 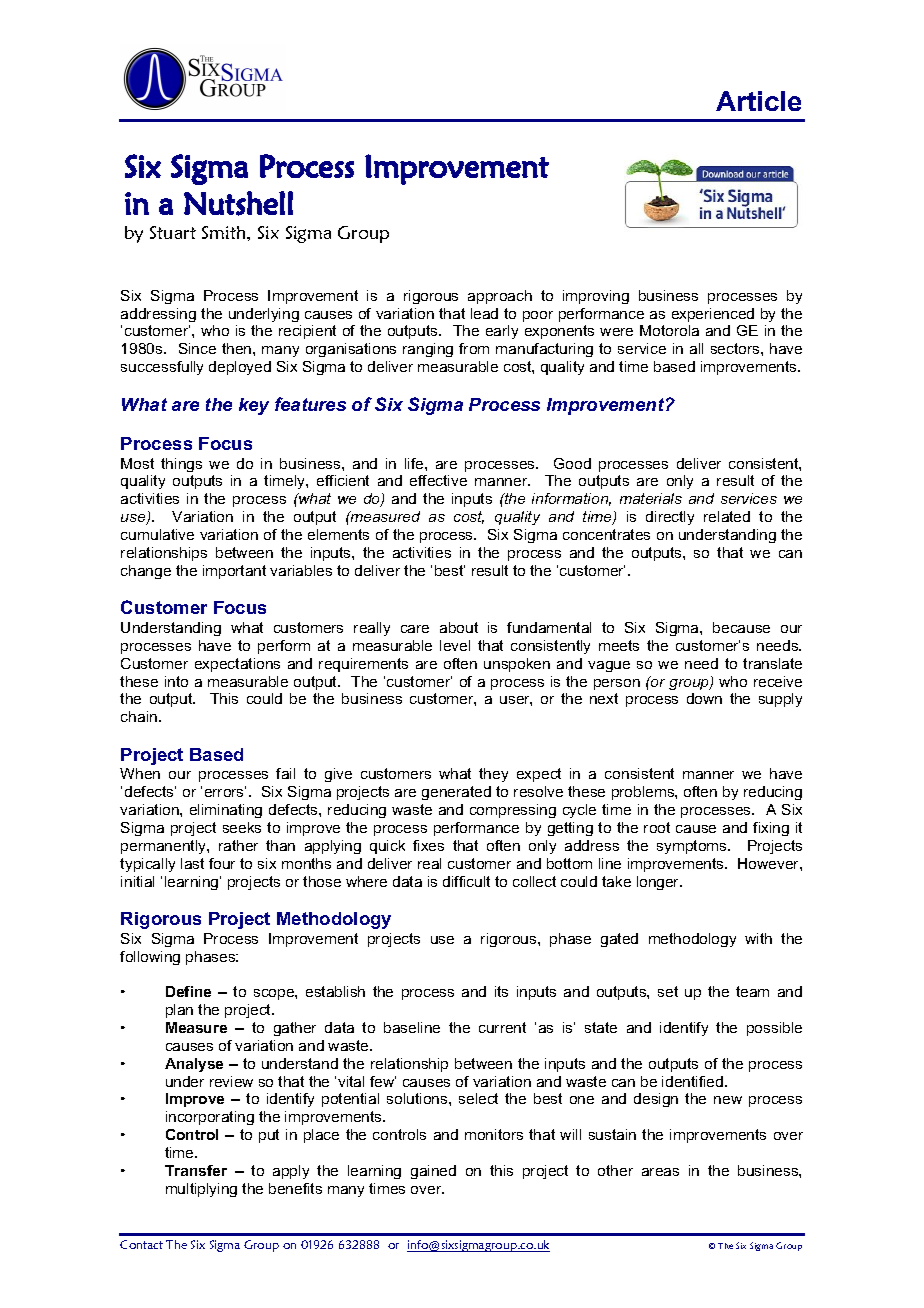 I want to click on fixes, so click(x=428, y=845).
